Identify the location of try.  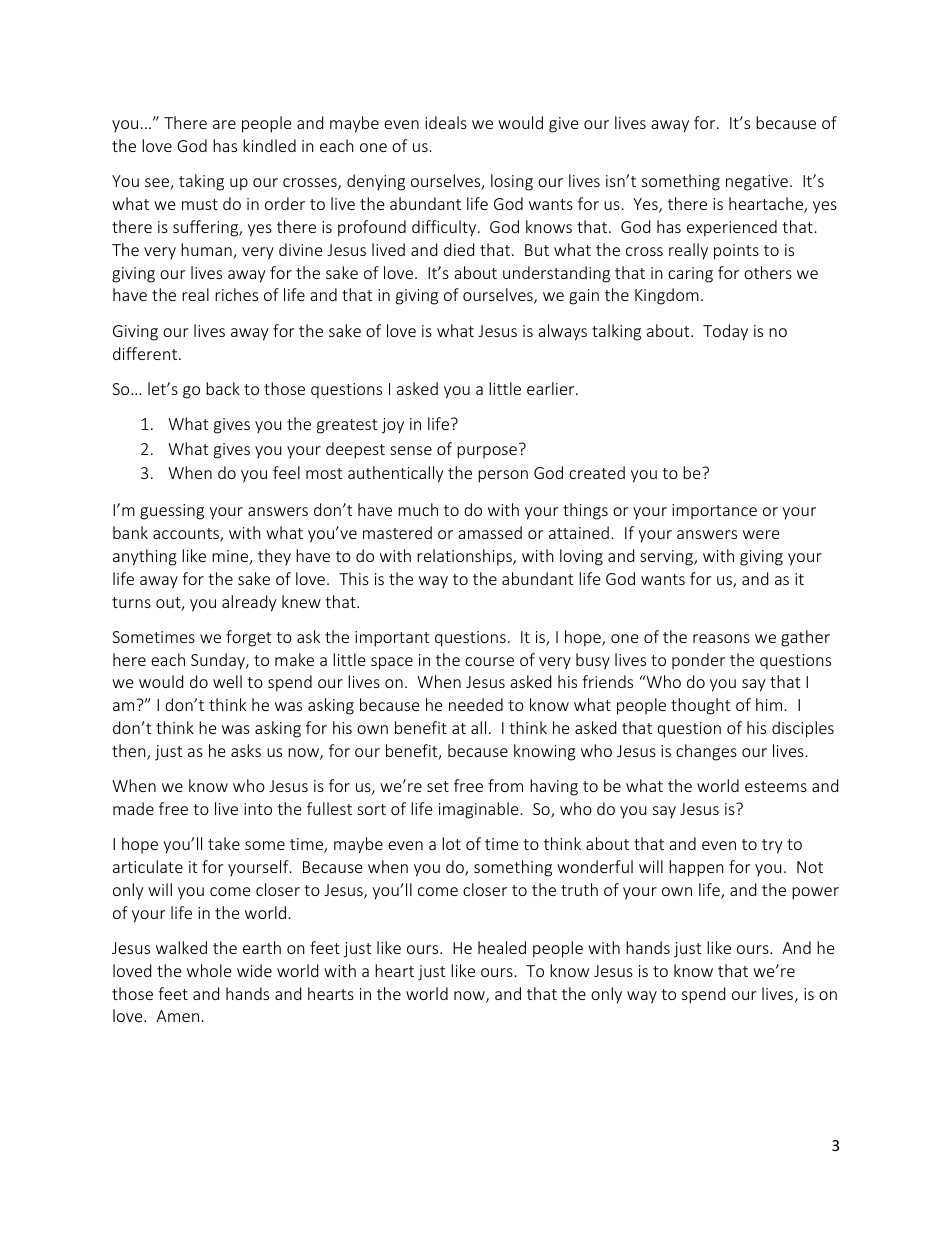
(772, 846).
